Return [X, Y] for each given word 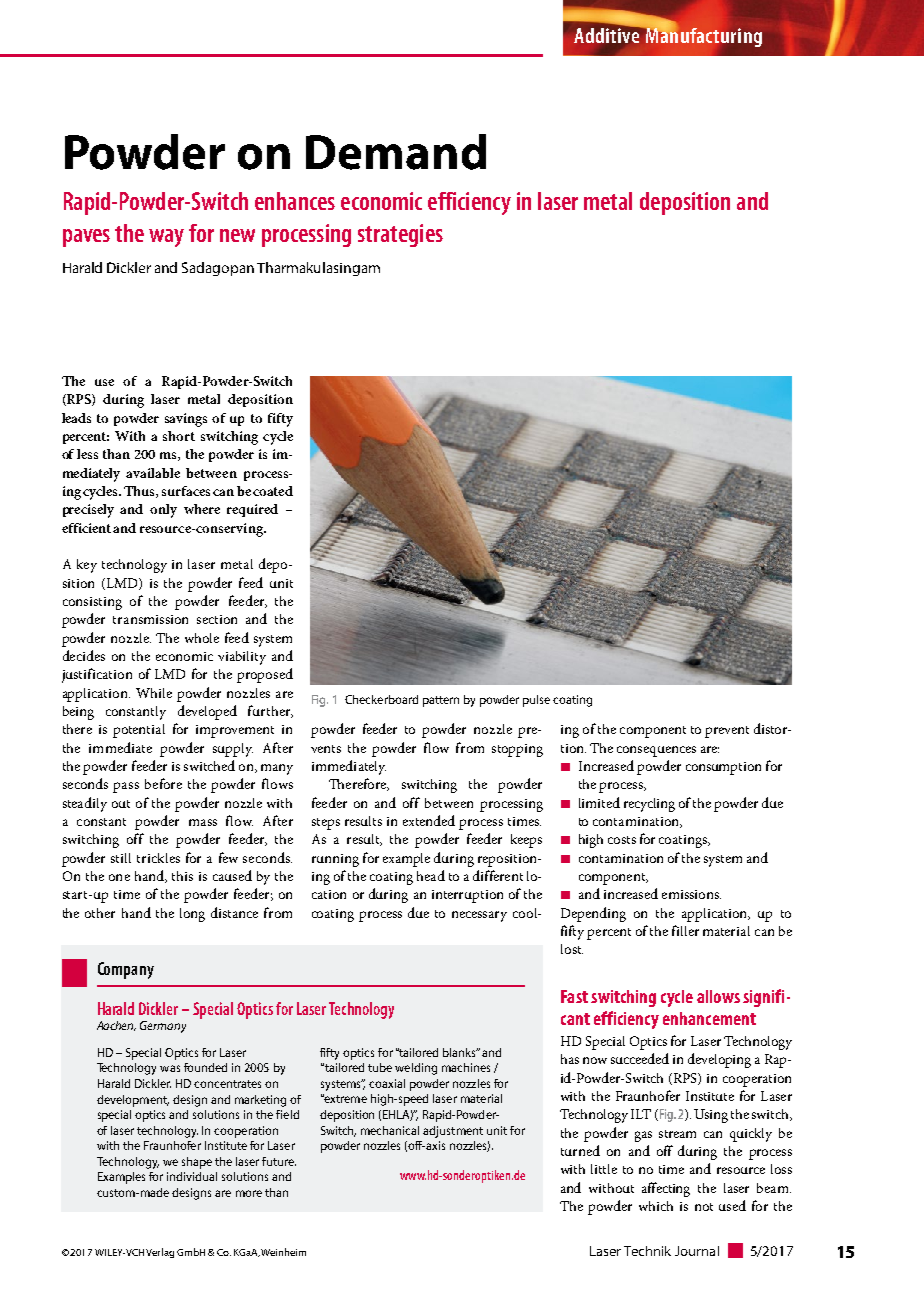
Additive [608, 34]
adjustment [453, 1132]
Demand [396, 152]
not [704, 1207]
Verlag [160, 1253]
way [166, 238]
